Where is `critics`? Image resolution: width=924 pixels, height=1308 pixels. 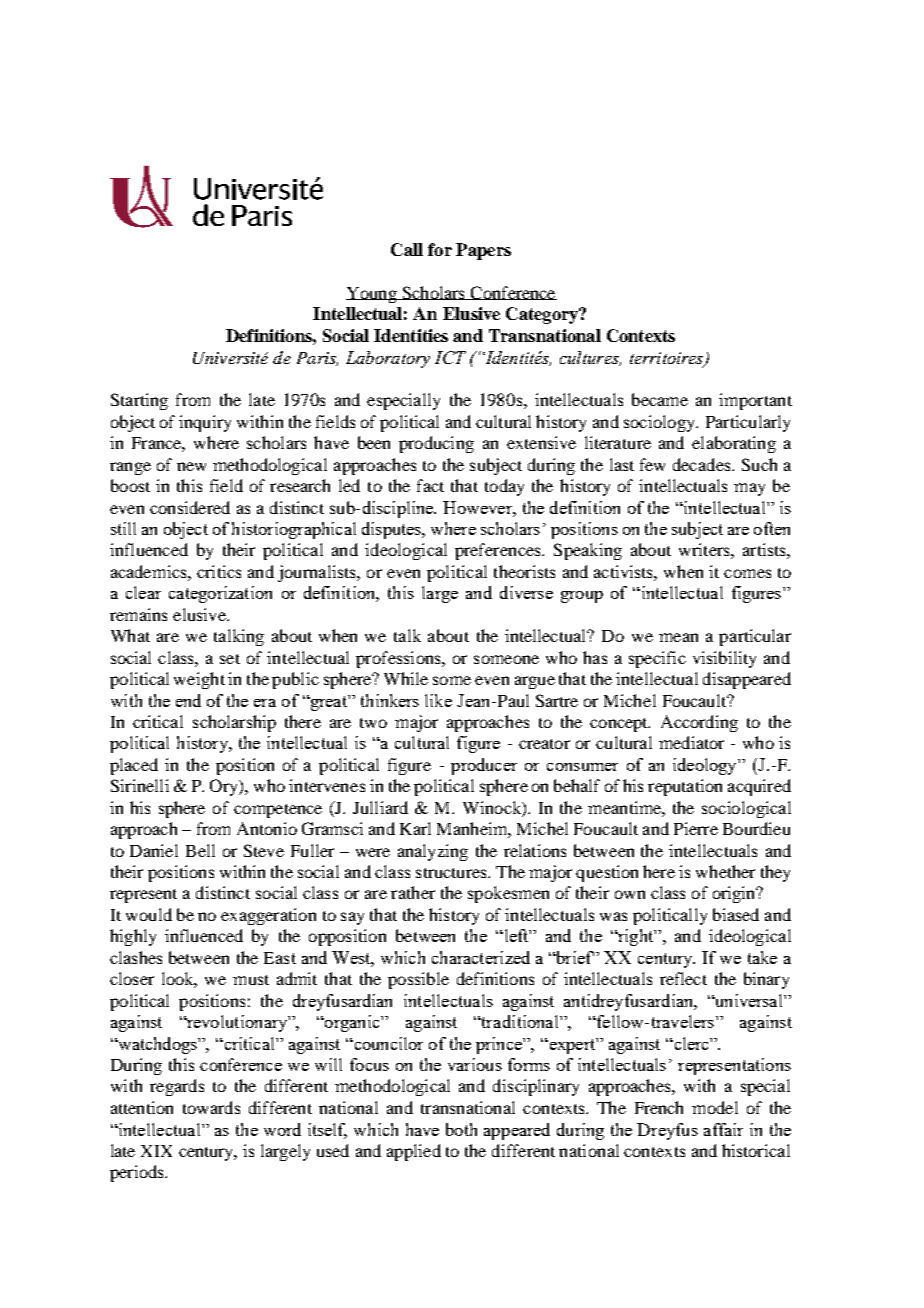 critics is located at coordinates (219, 571).
